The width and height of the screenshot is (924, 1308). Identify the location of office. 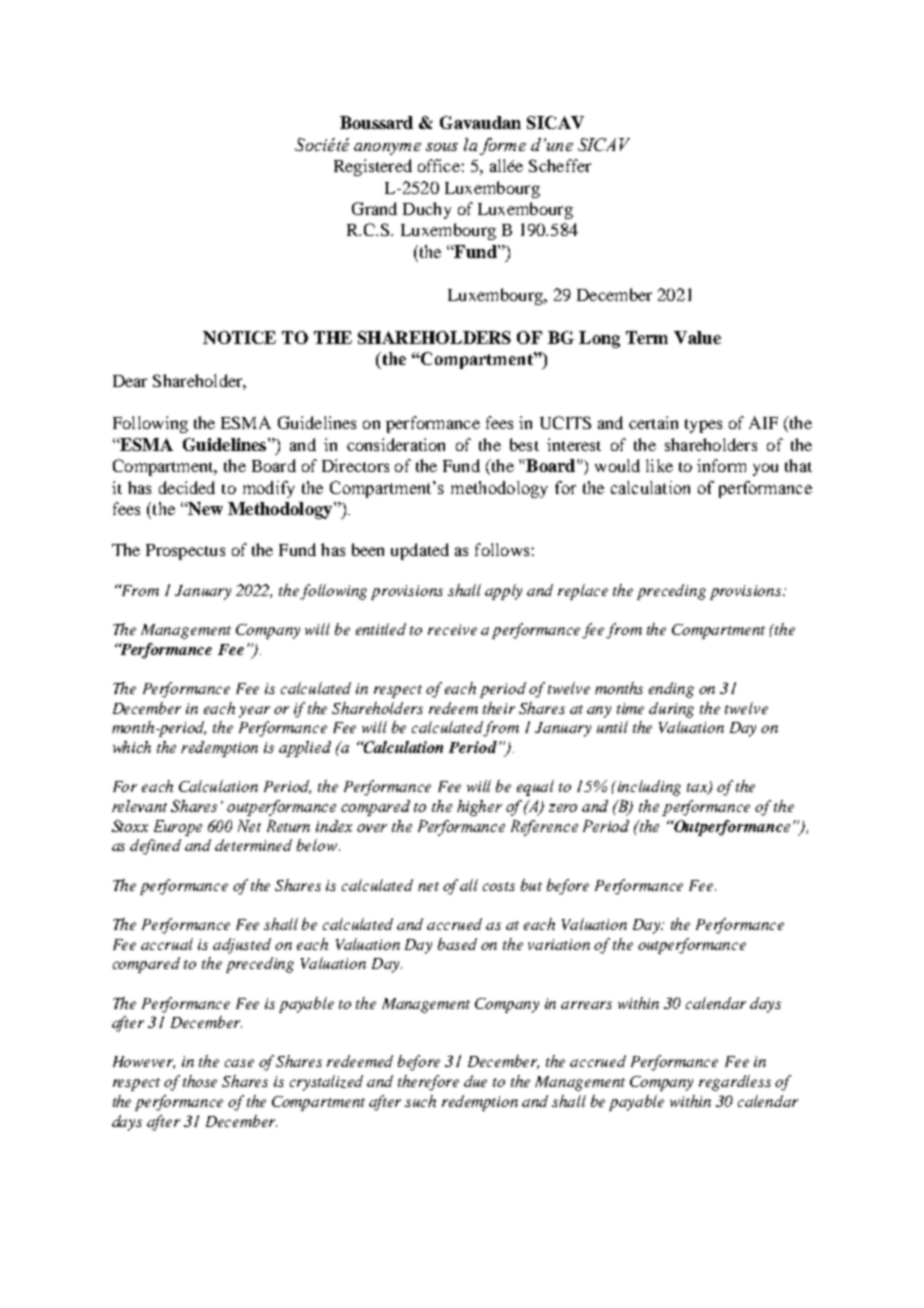
(439, 165).
